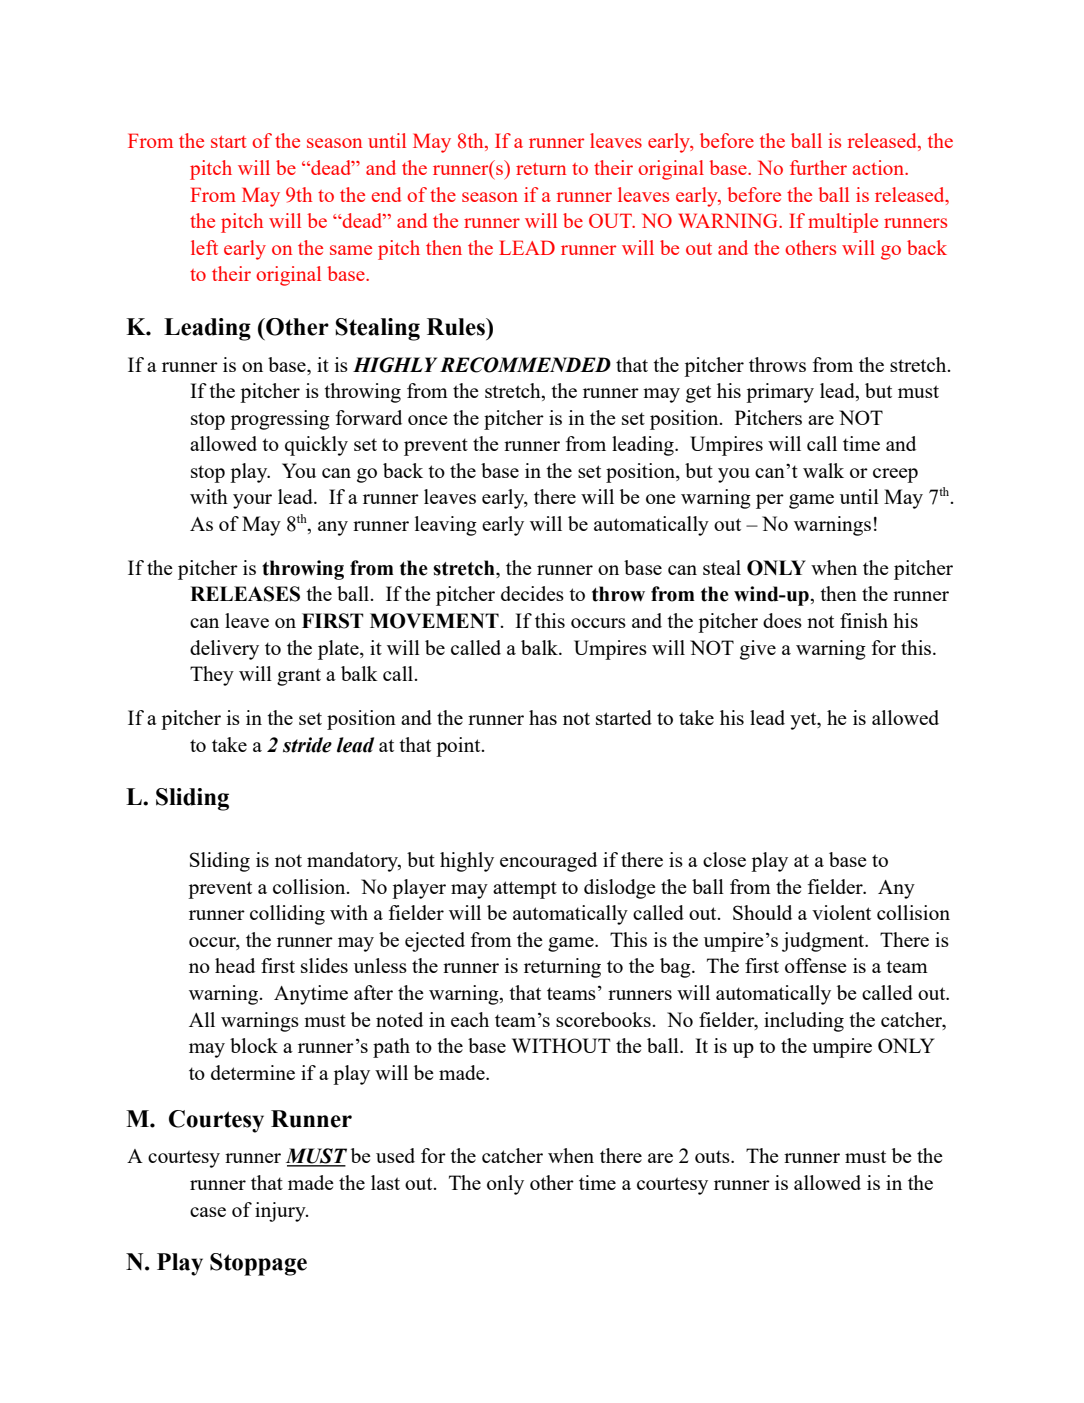  What do you see at coordinates (818, 167) in the image?
I see `further` at bounding box center [818, 167].
